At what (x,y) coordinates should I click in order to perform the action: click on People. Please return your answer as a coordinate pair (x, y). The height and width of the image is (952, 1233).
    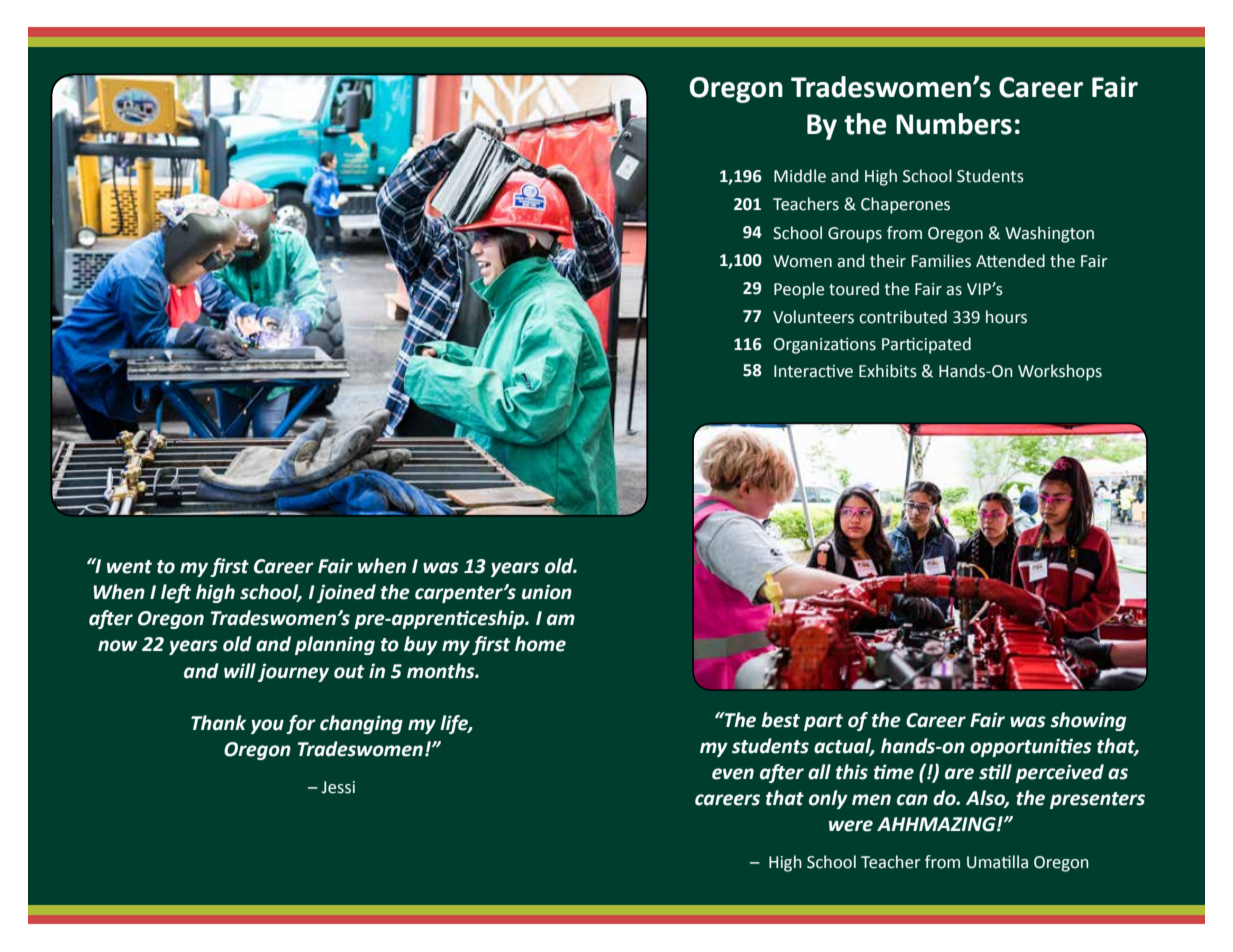
    Looking at the image, I should click on (799, 290).
